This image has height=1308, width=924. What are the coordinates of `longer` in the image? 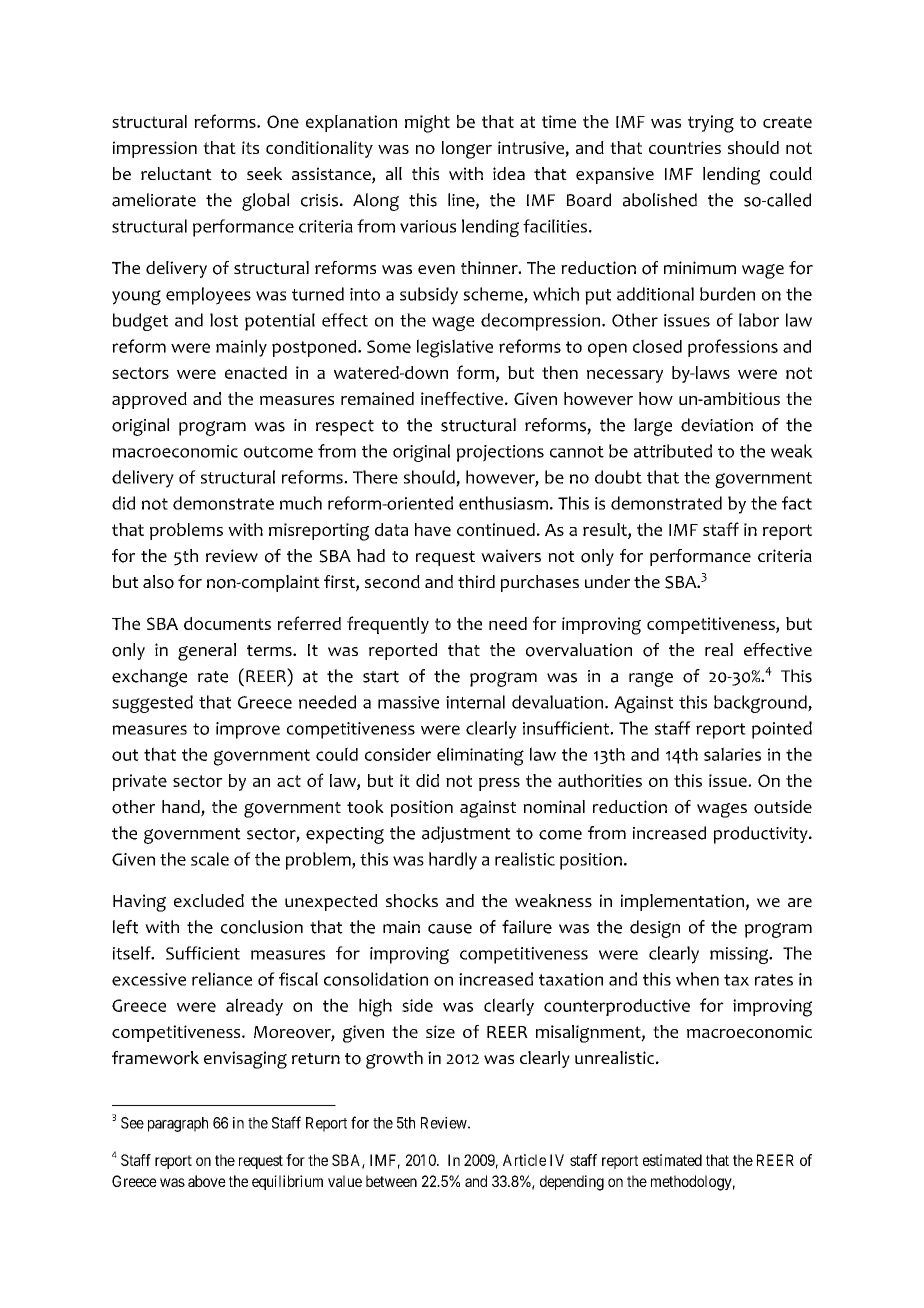 It's located at (467, 150).
